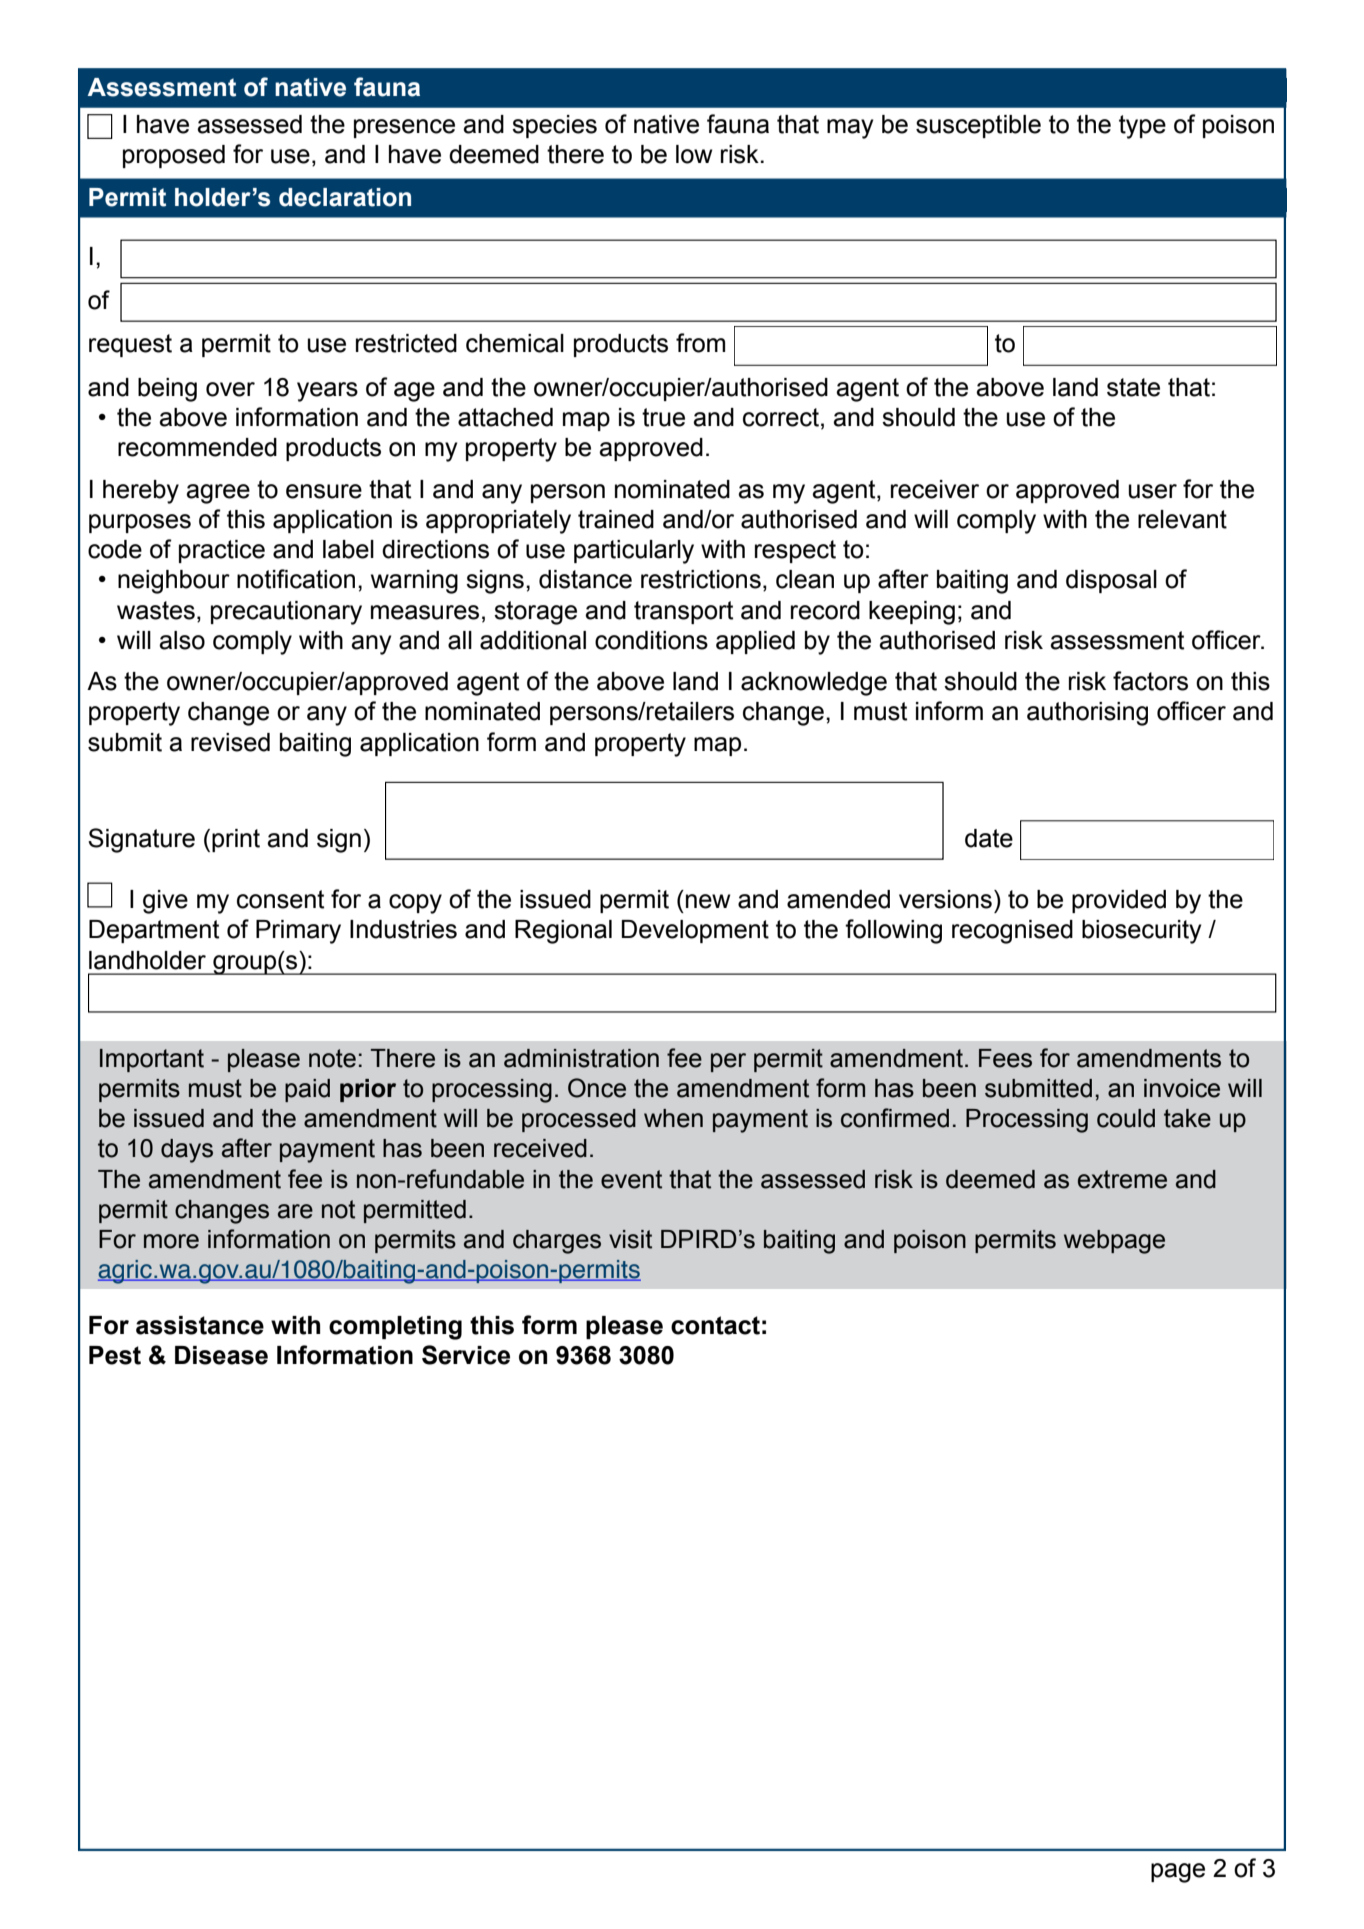 The height and width of the image is (1929, 1364). Describe the element at coordinates (554, 126) in the image. I see `species` at that location.
